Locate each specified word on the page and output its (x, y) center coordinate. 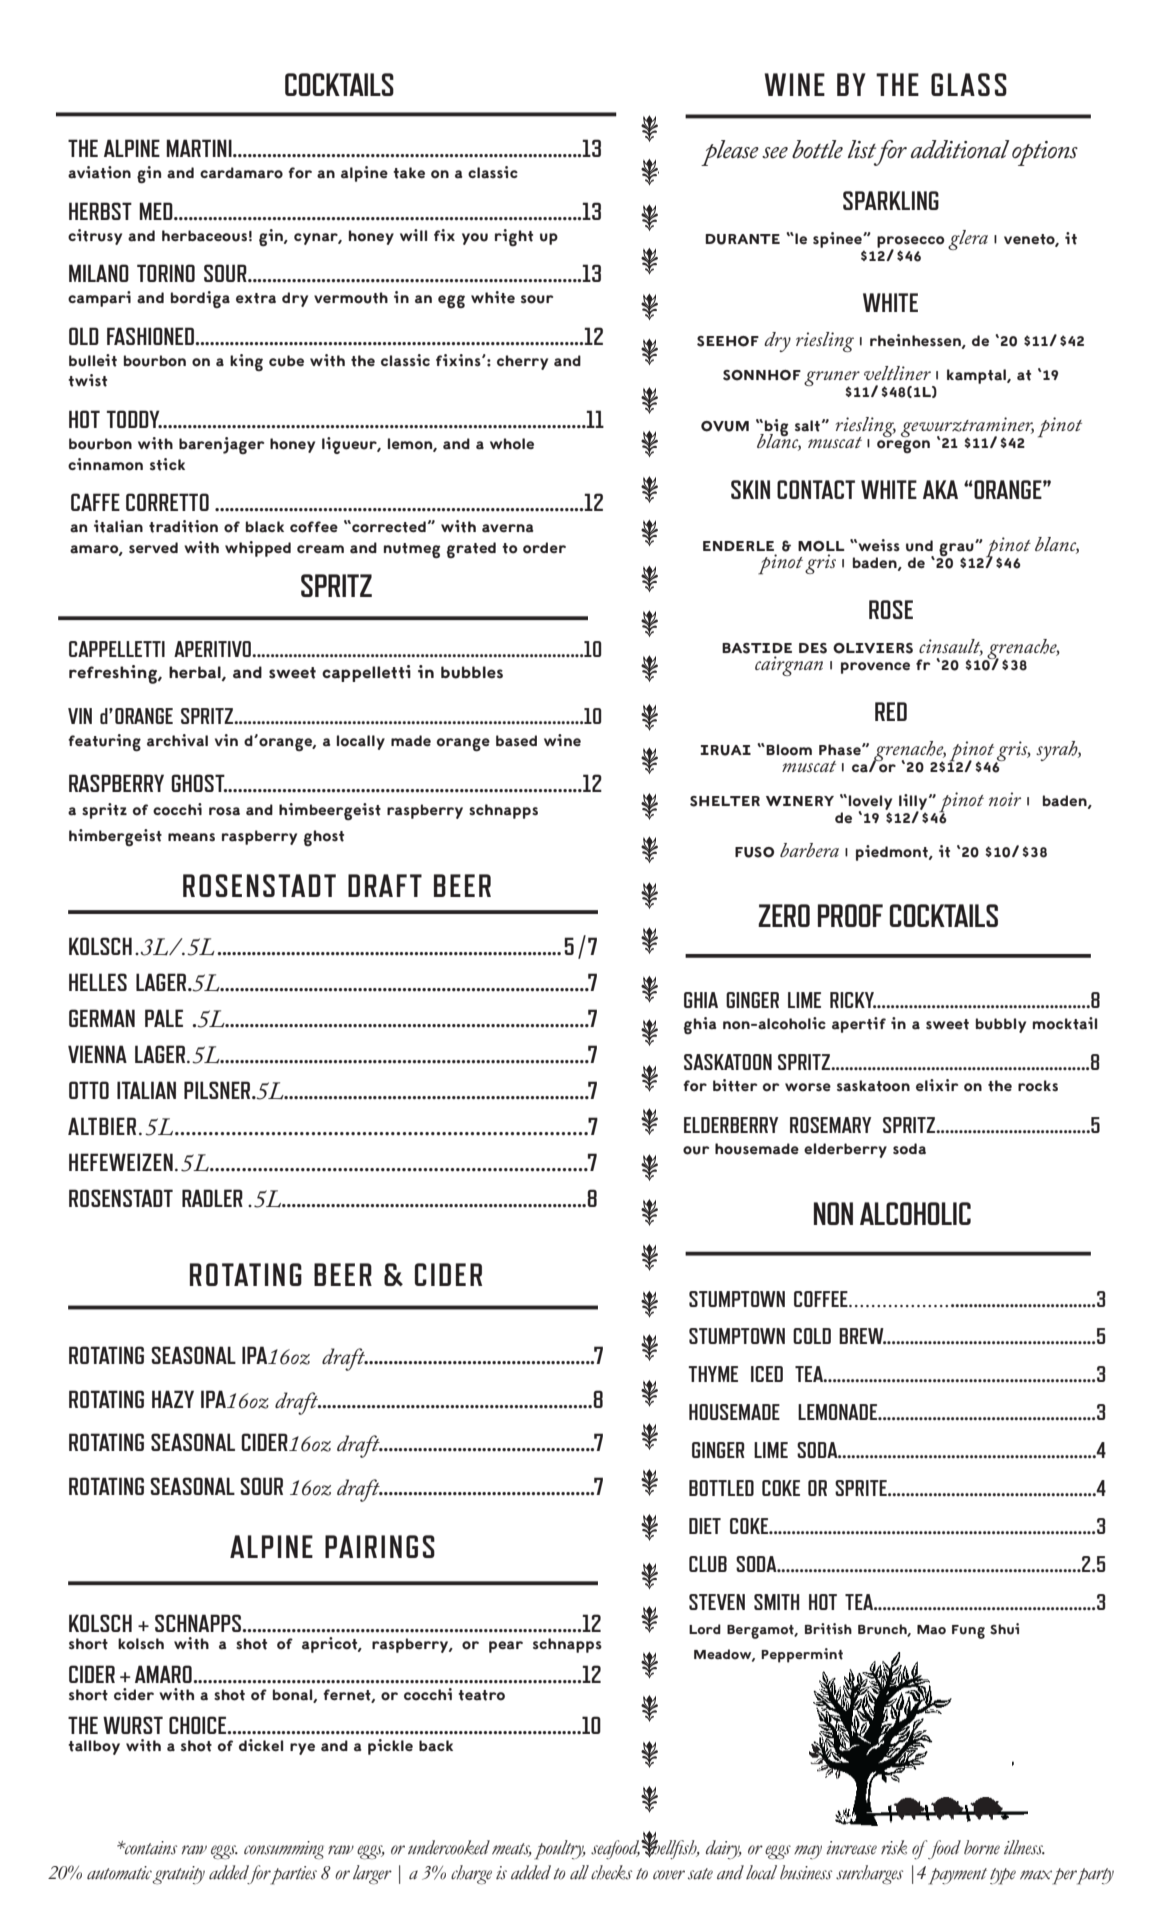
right (514, 237)
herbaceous (204, 236)
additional (960, 149)
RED (891, 711)
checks (611, 1872)
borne (982, 1847)
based (516, 741)
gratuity (179, 1875)
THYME (713, 1374)
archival (177, 740)
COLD (812, 1336)
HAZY (173, 1399)
